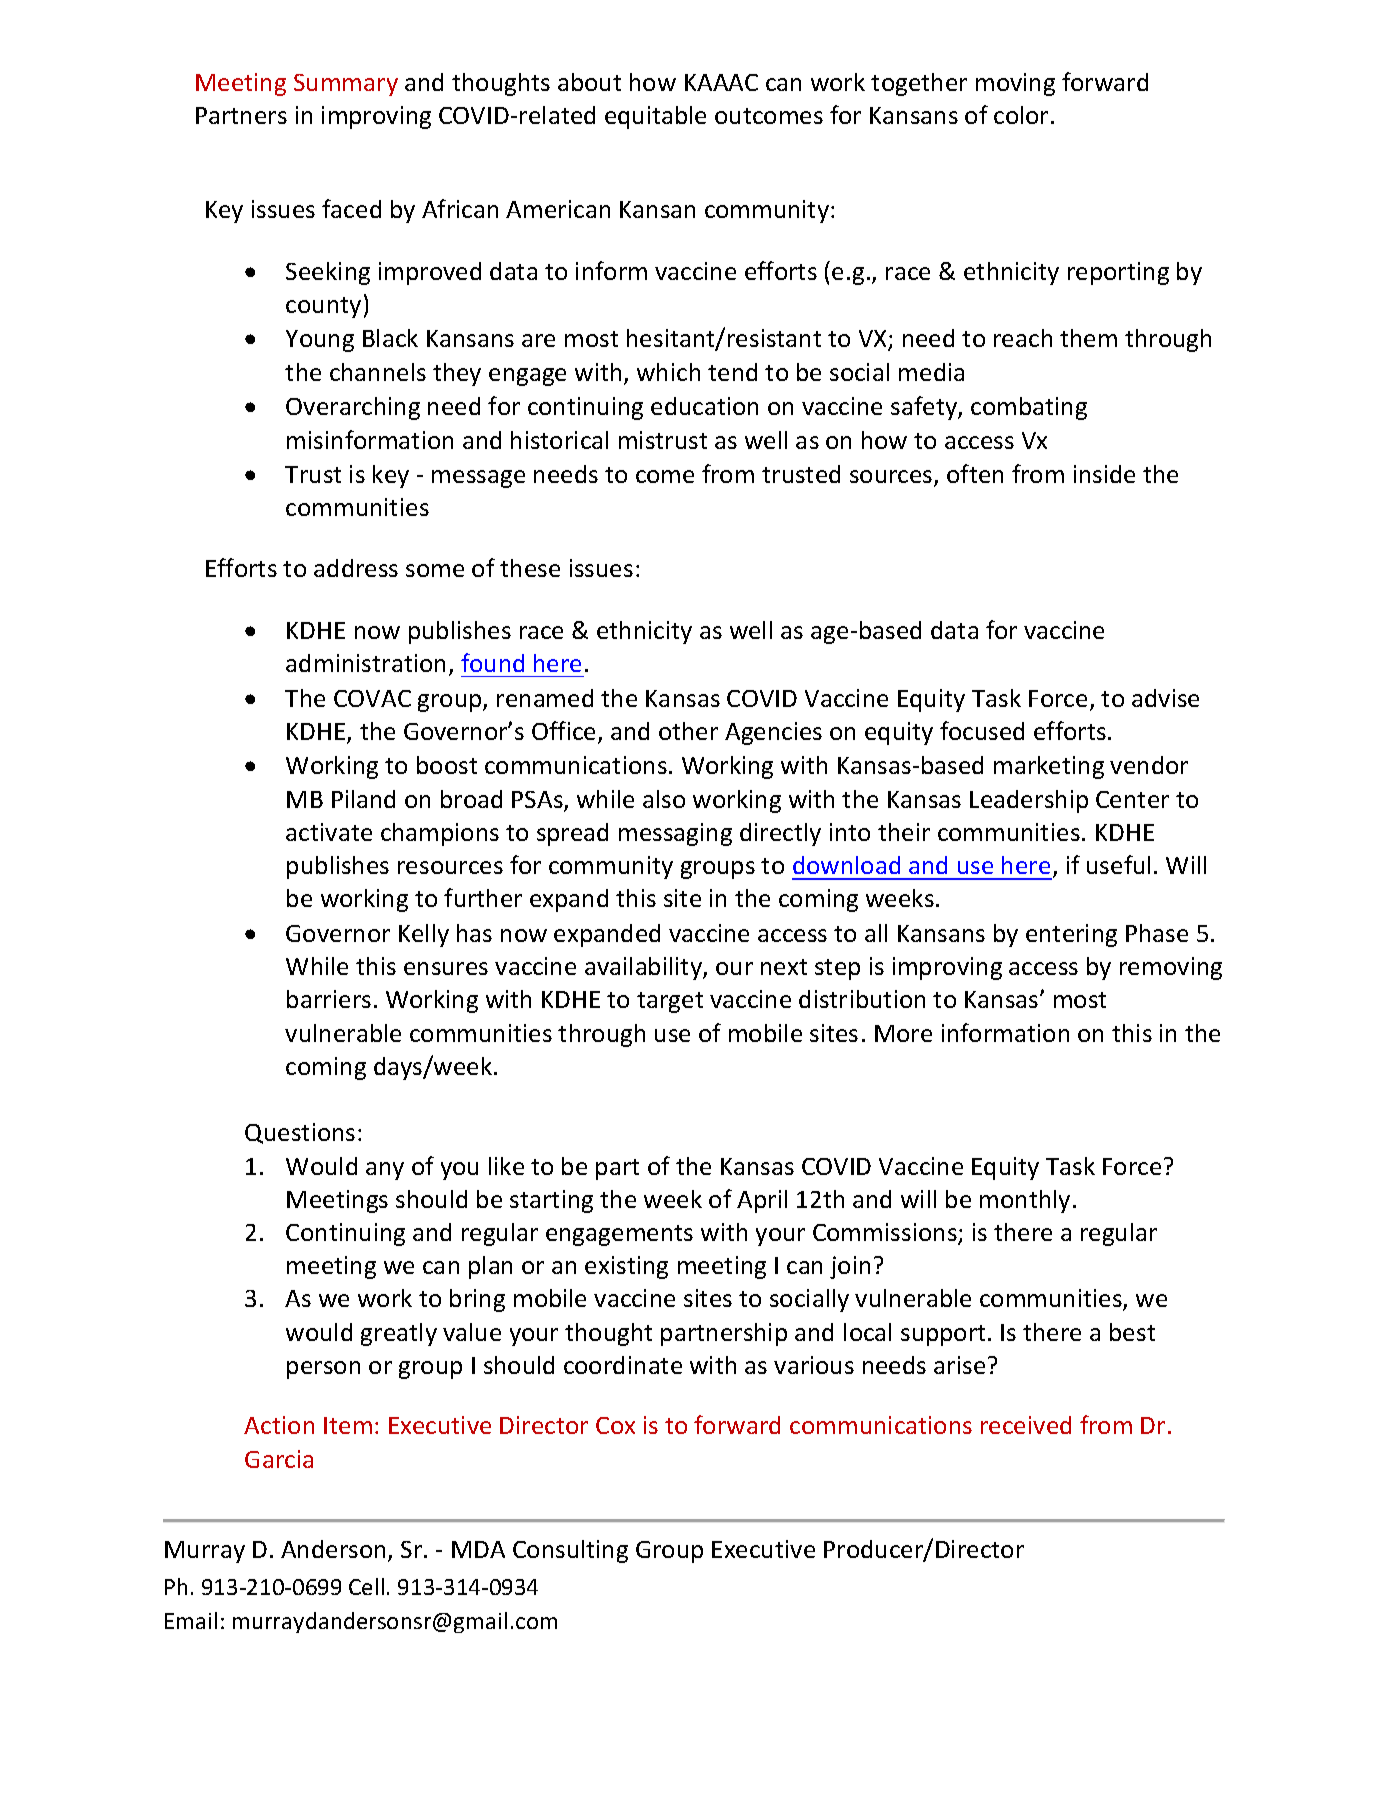  Describe the element at coordinates (570, 1551) in the image. I see `Consulting` at that location.
